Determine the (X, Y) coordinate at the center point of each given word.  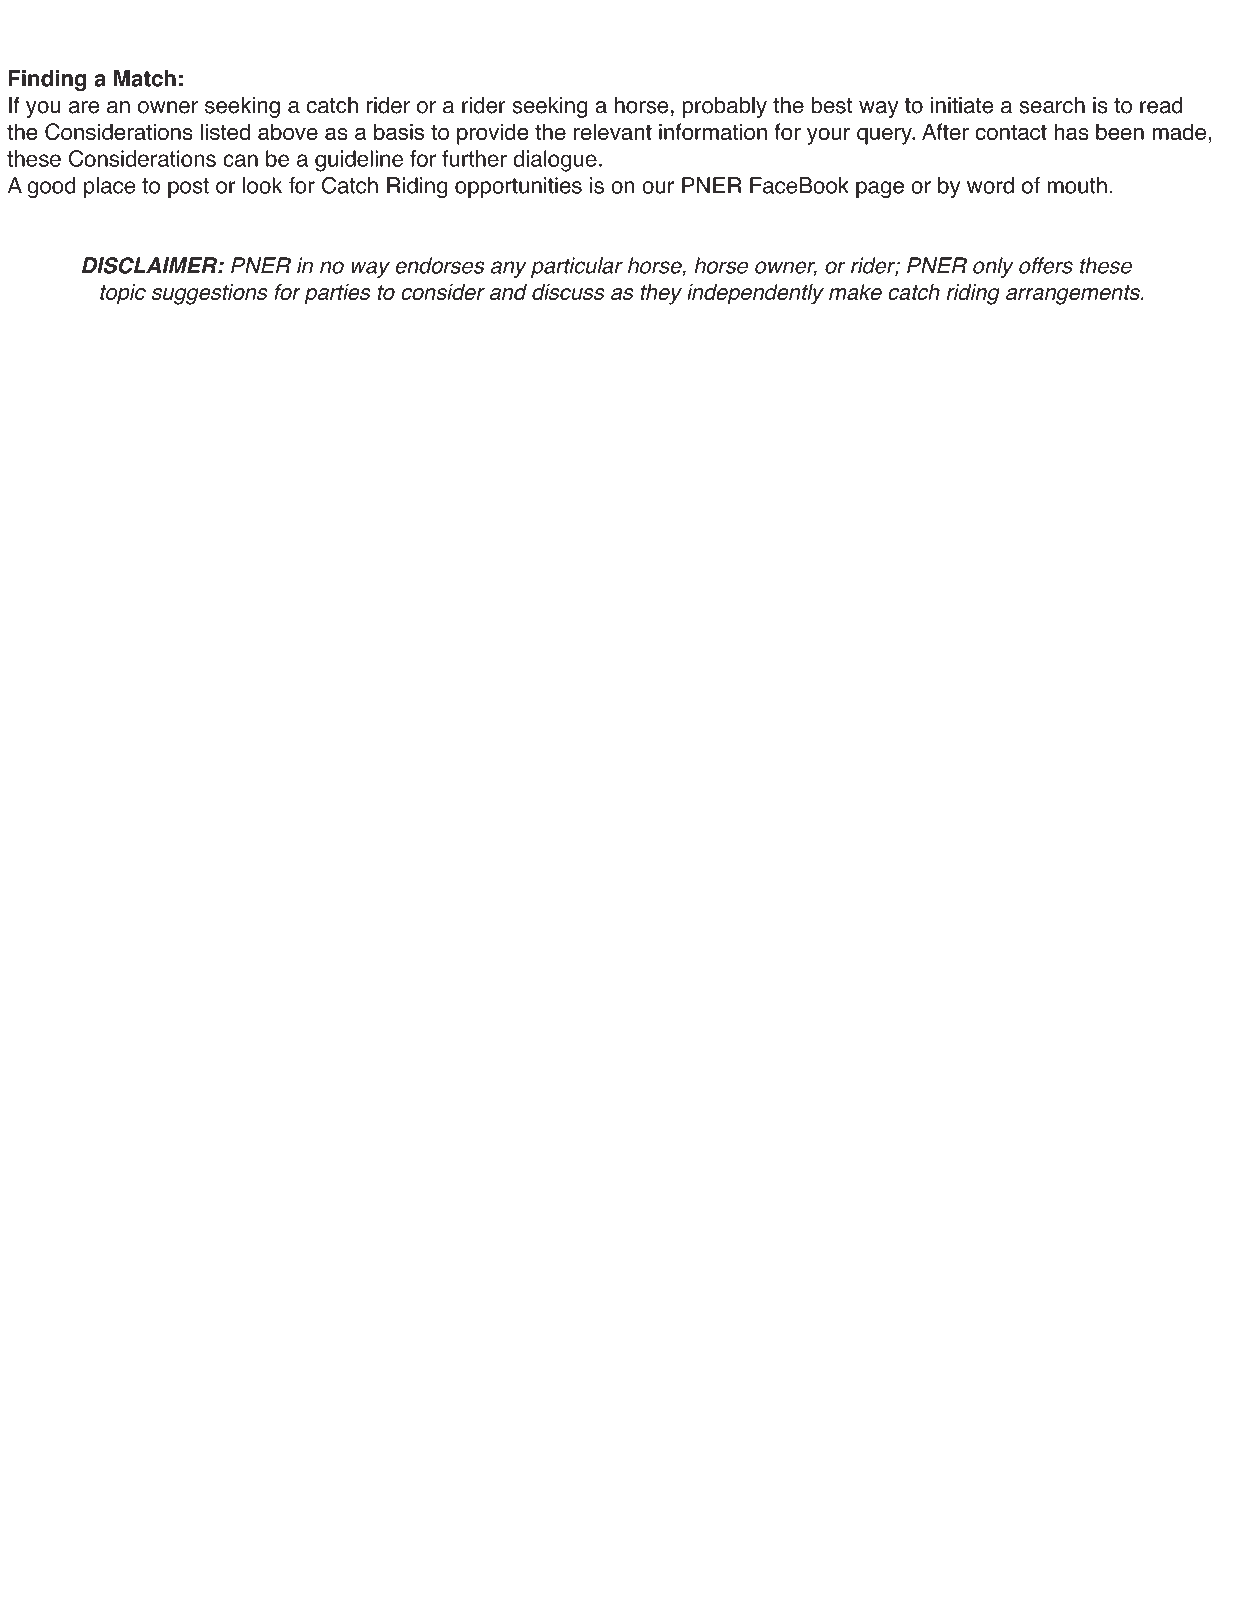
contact (1011, 132)
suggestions (210, 294)
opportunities (518, 187)
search (1052, 105)
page (880, 190)
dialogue (555, 161)
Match (145, 78)
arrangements (1074, 295)
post (188, 188)
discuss (568, 292)
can (240, 160)
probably (724, 107)
